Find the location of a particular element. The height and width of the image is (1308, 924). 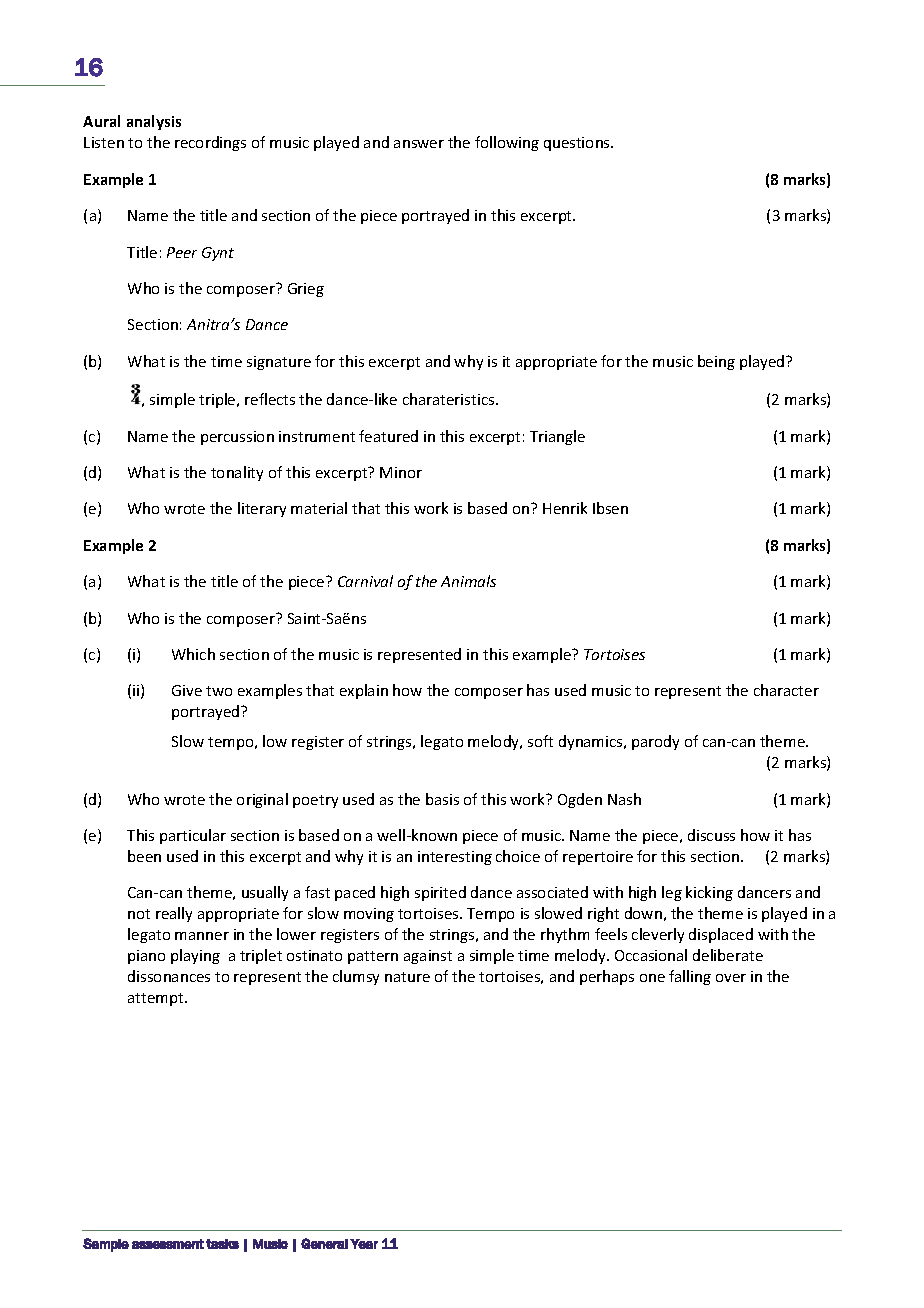

falling is located at coordinates (690, 977).
